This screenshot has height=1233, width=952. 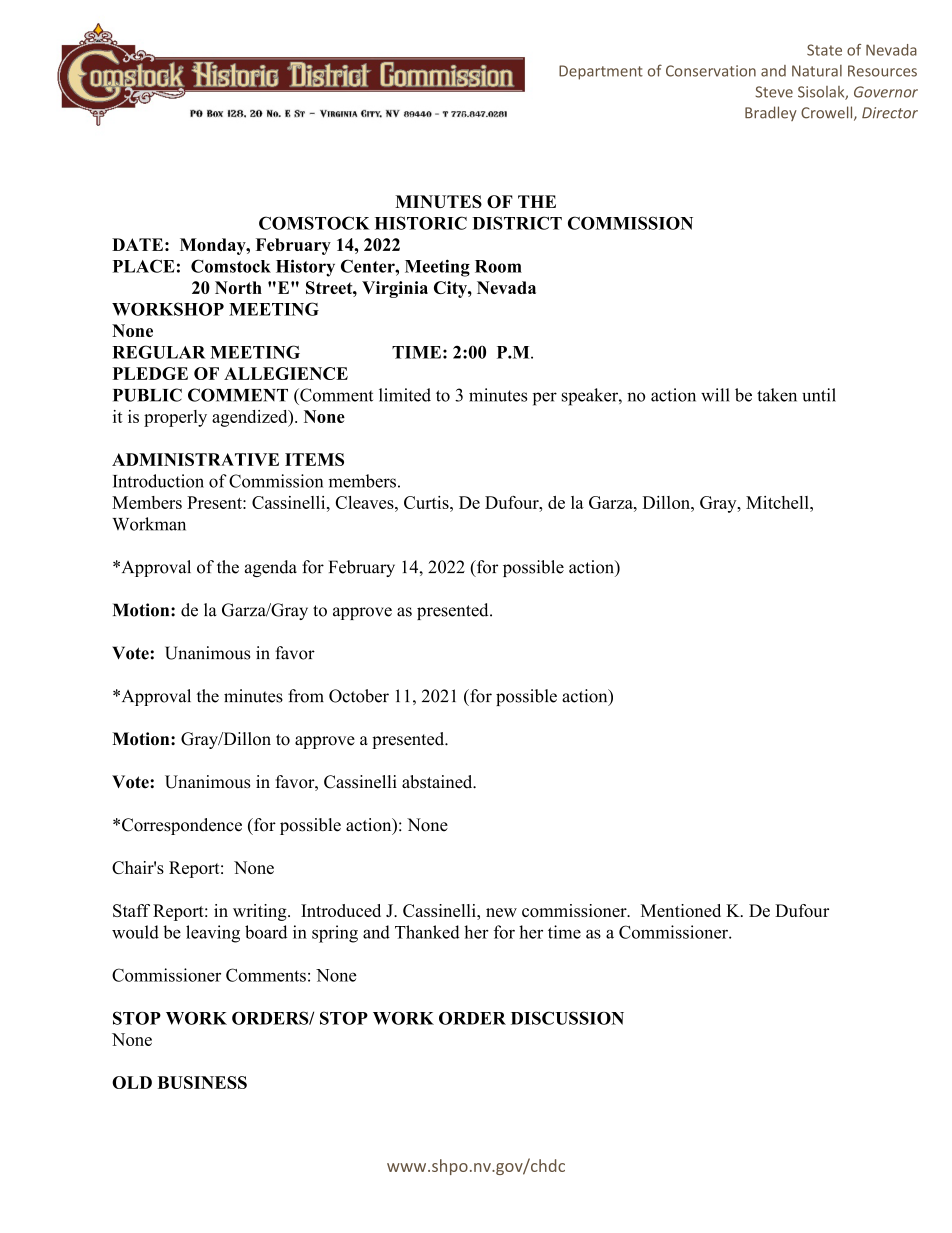 I want to click on Mentioned, so click(x=681, y=910).
